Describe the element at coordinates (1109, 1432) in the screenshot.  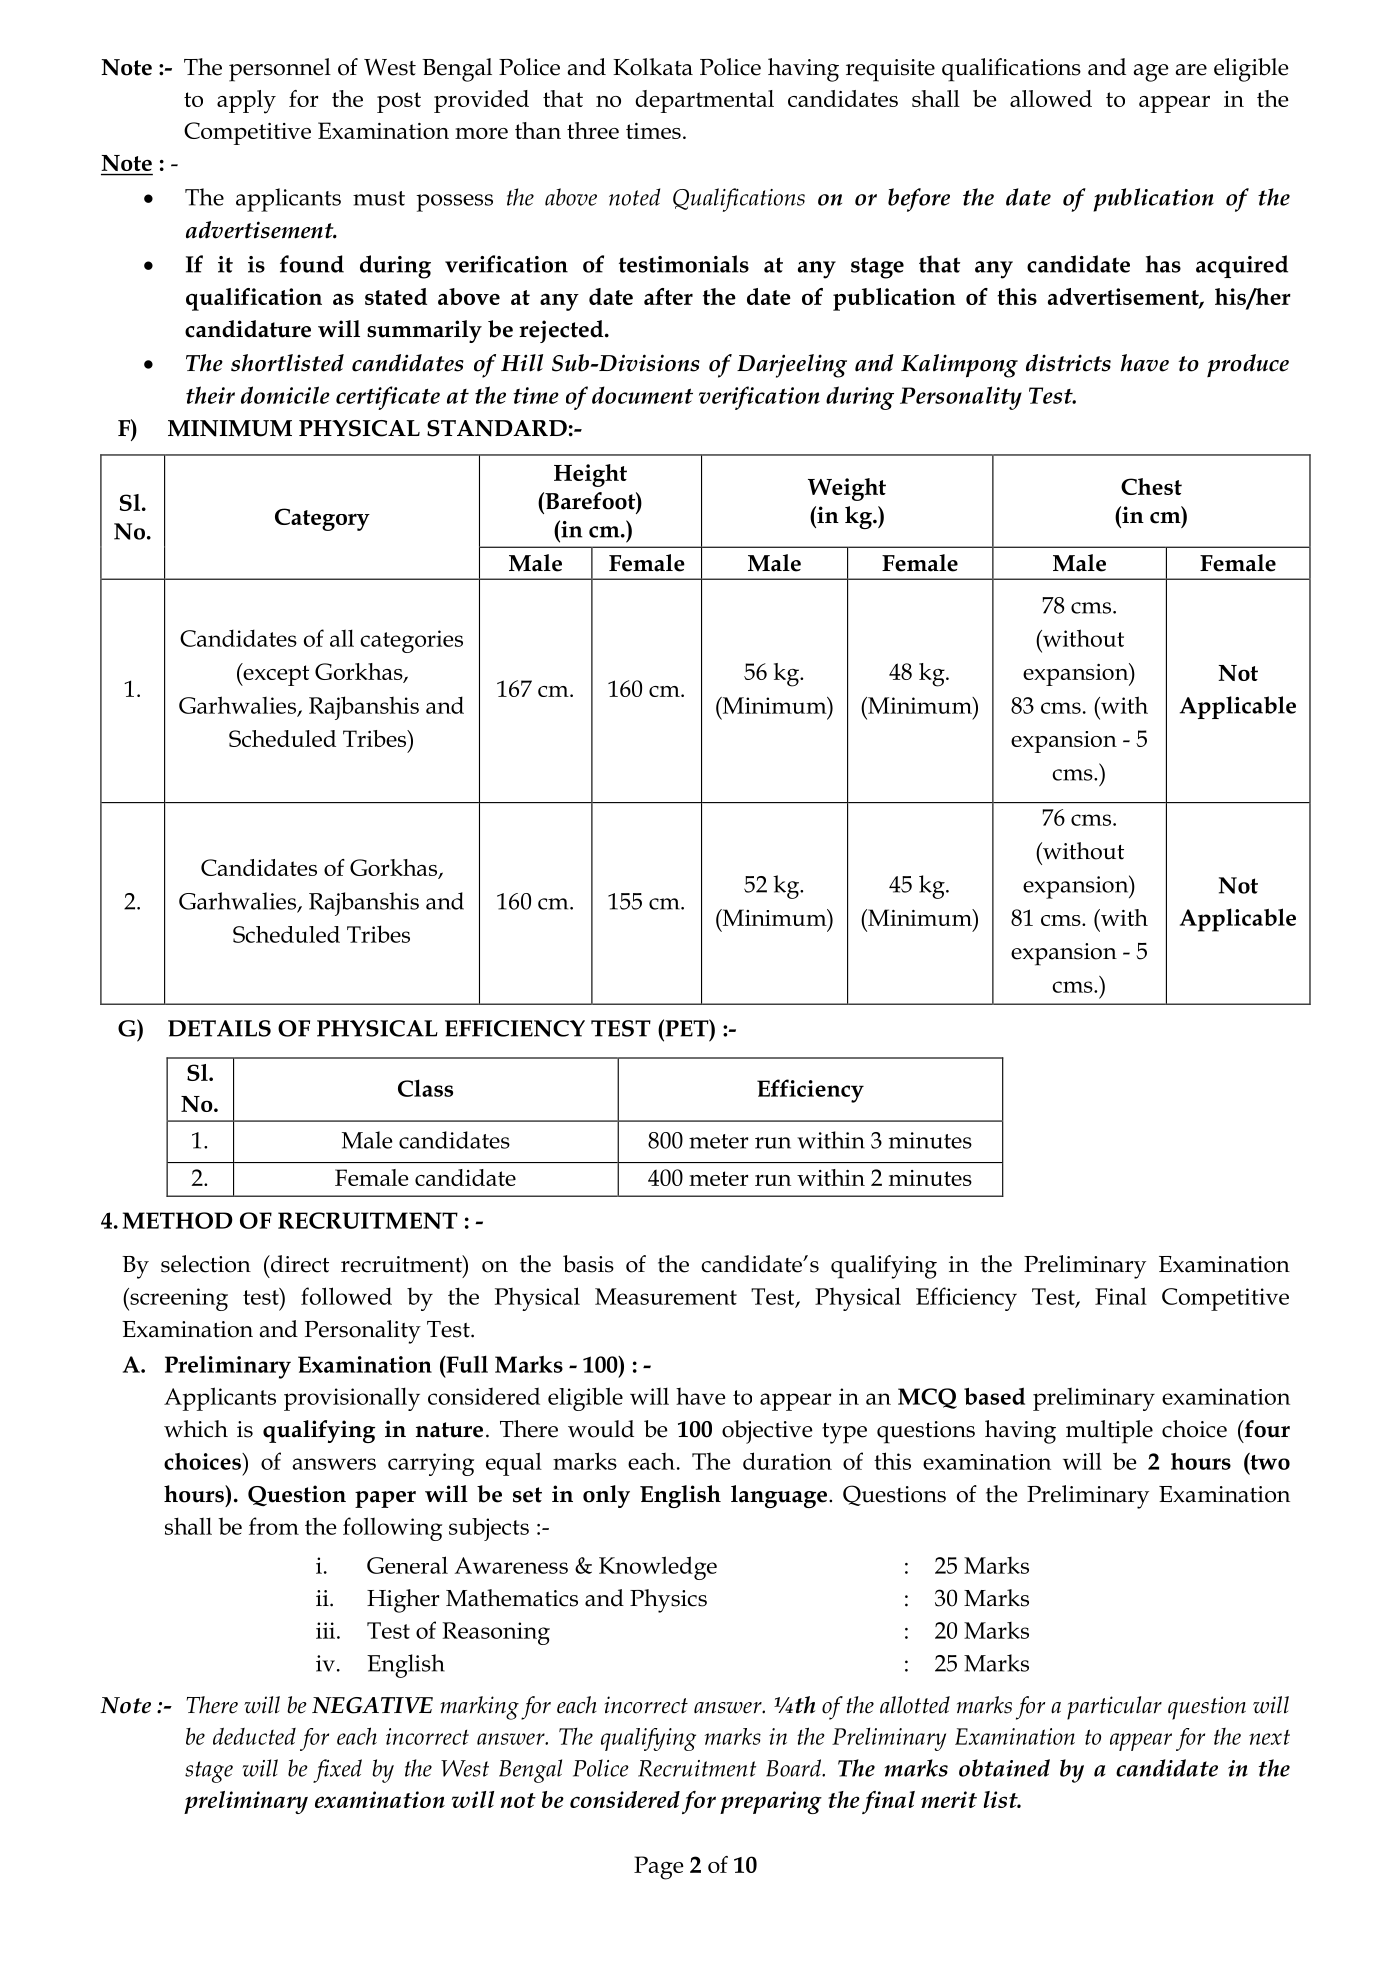
I see `multiple` at that location.
